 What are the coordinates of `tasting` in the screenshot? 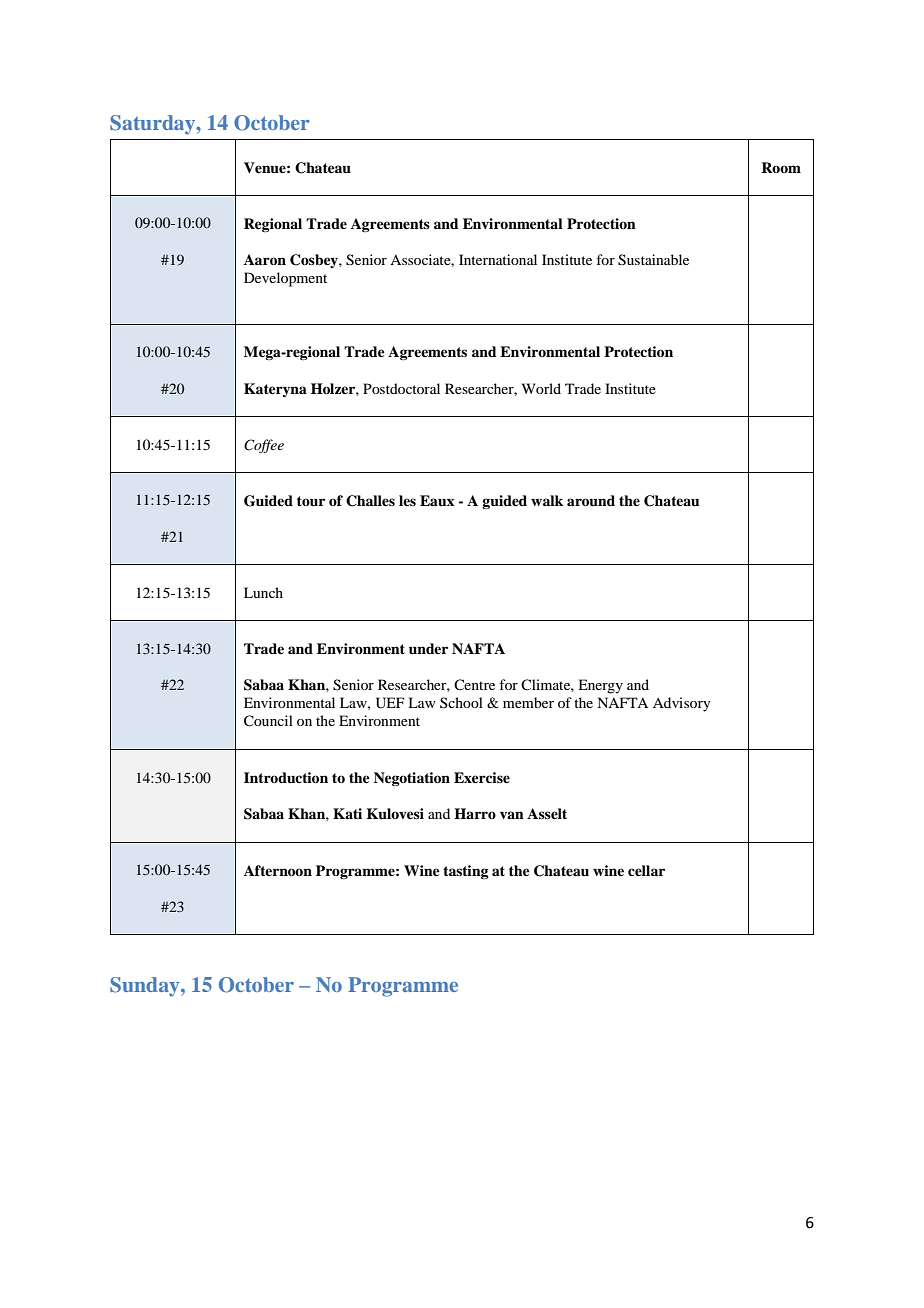 It's located at (466, 872).
